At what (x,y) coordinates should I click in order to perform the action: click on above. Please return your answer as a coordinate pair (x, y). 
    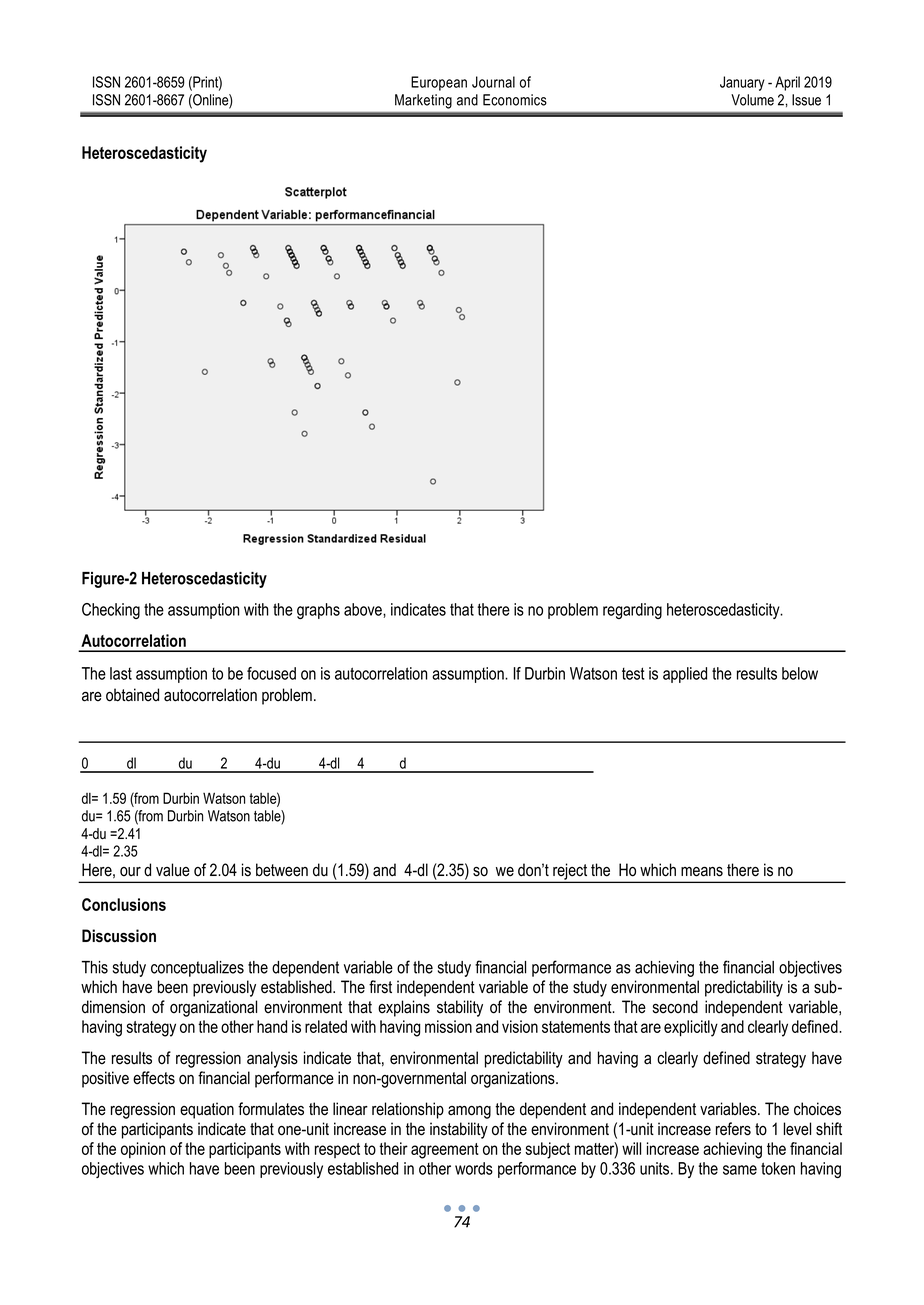
    Looking at the image, I should click on (364, 609).
